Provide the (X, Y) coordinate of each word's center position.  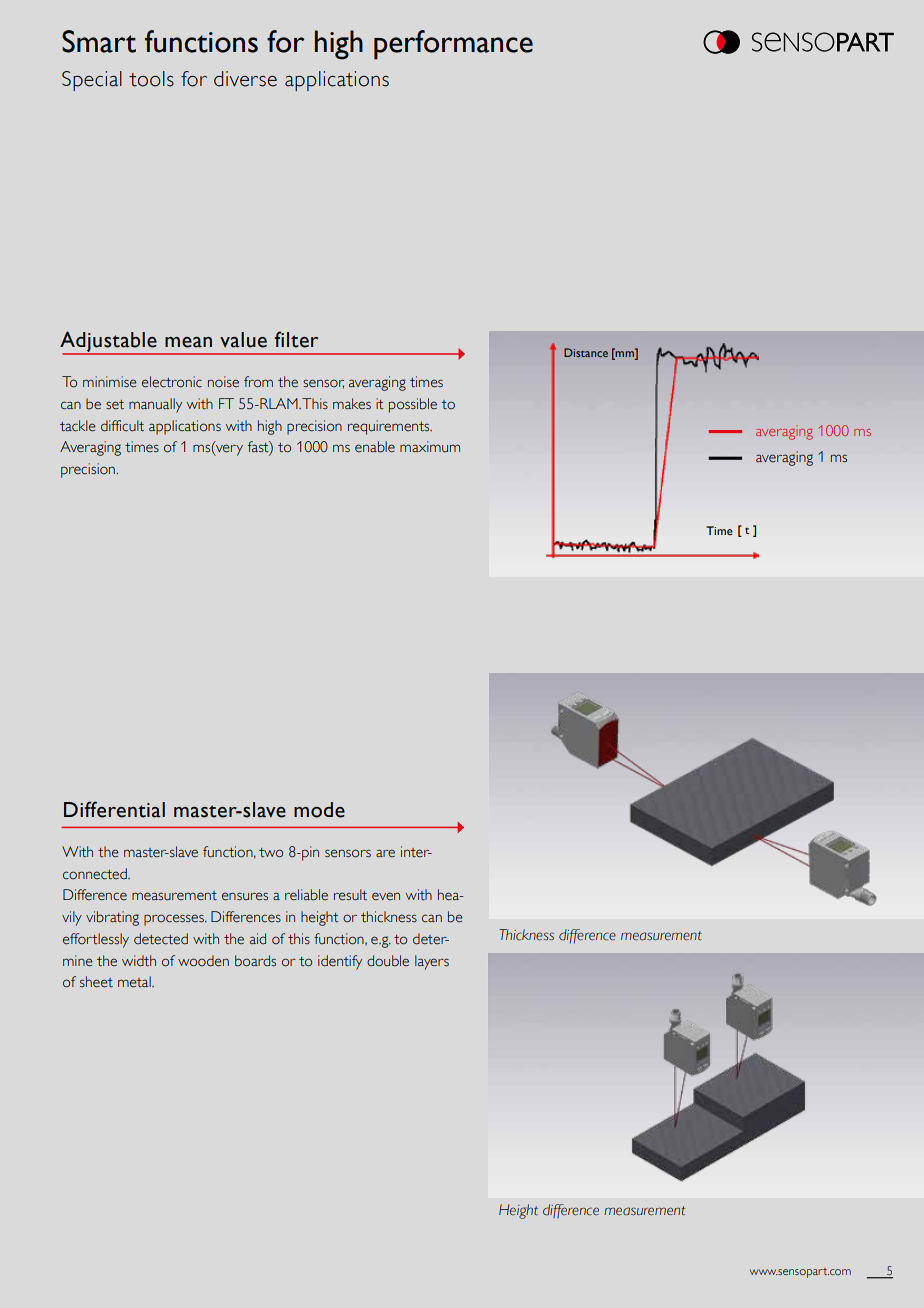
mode (319, 810)
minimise (110, 382)
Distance (586, 352)
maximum (430, 446)
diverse (245, 79)
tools (151, 79)
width (139, 961)
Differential (114, 809)
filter (296, 339)
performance (453, 45)
